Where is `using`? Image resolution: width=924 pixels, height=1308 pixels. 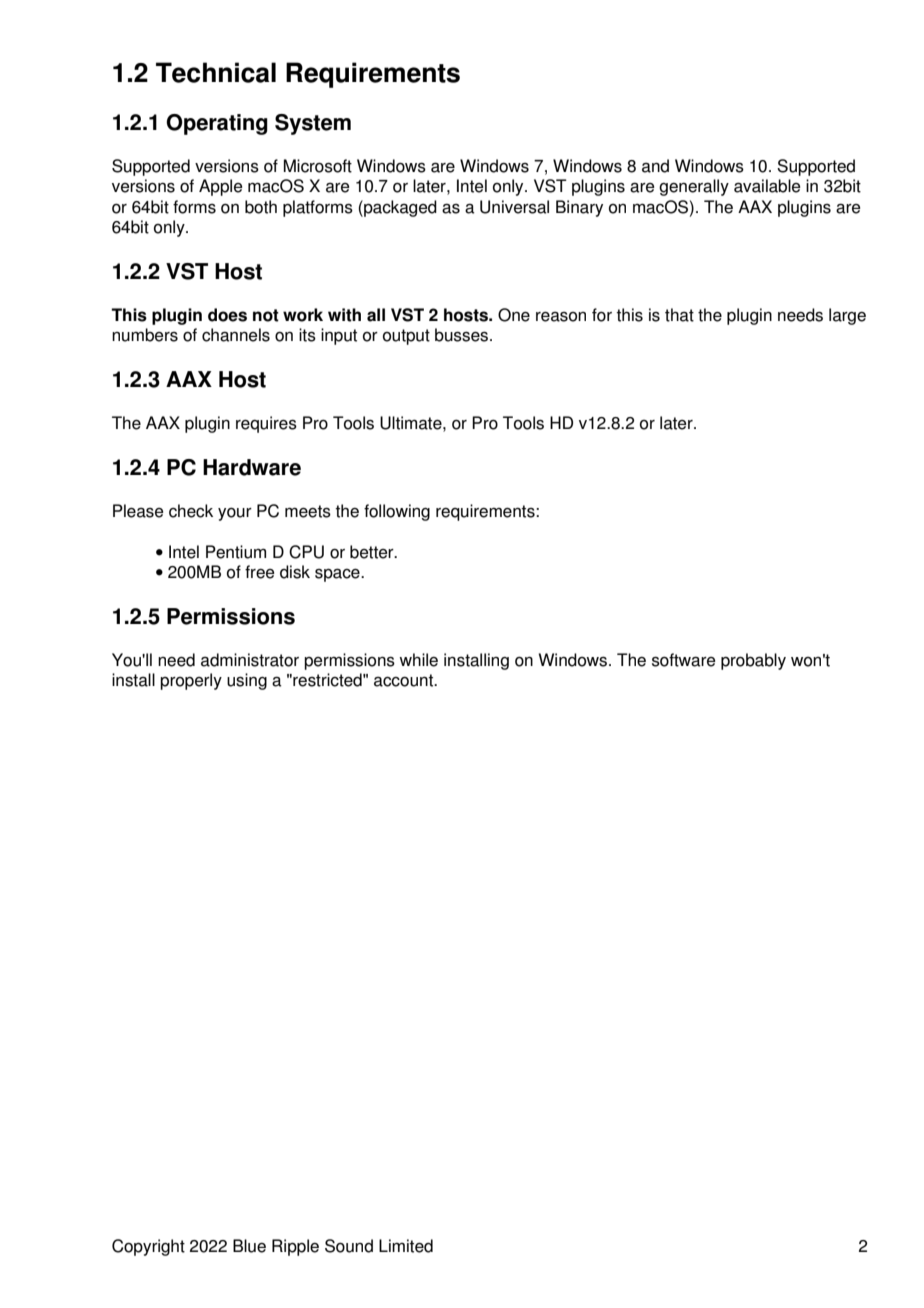 using is located at coordinates (247, 681).
